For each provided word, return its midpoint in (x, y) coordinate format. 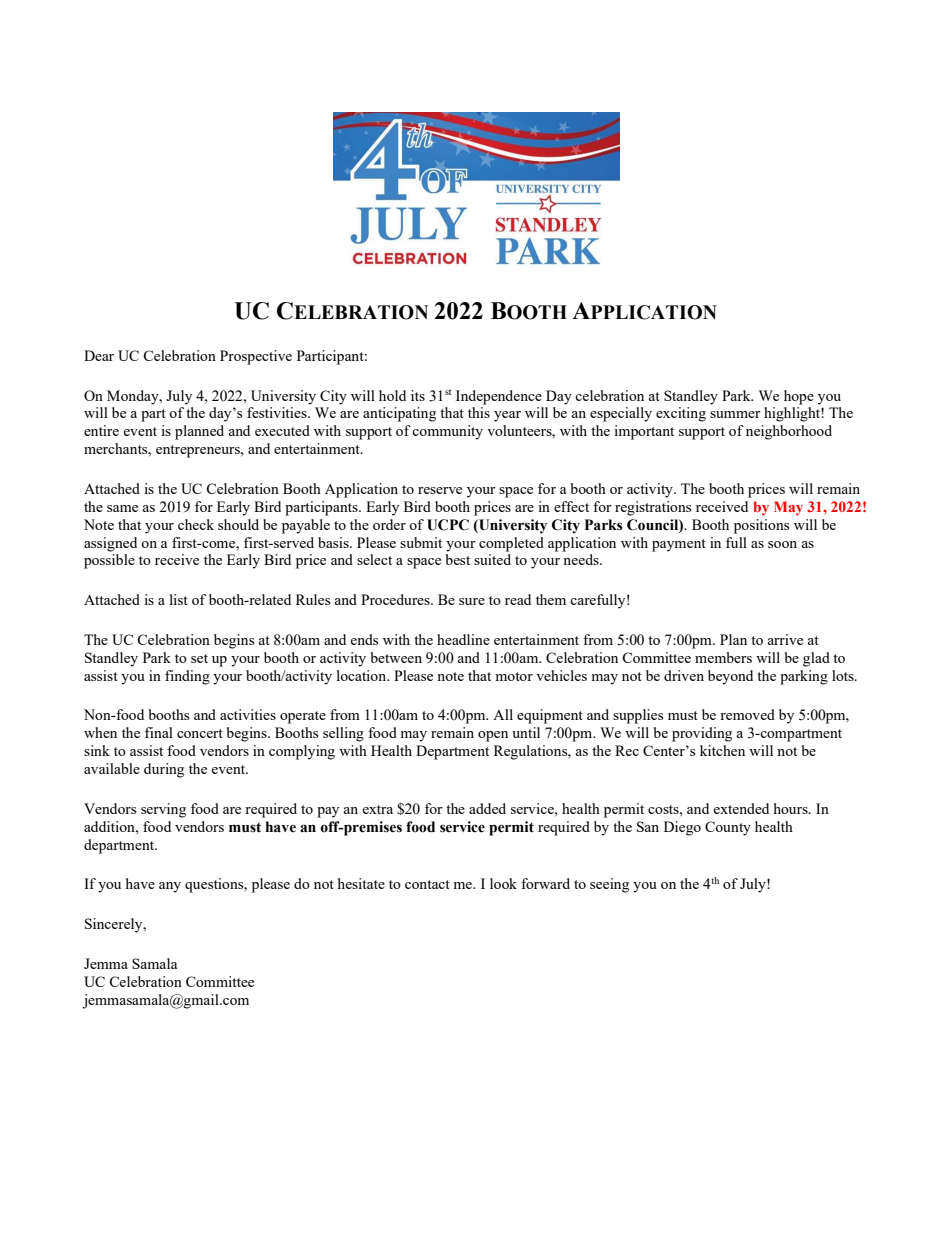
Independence (499, 397)
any (170, 887)
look (503, 883)
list (179, 599)
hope (799, 397)
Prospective (256, 357)
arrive (785, 639)
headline (463, 639)
